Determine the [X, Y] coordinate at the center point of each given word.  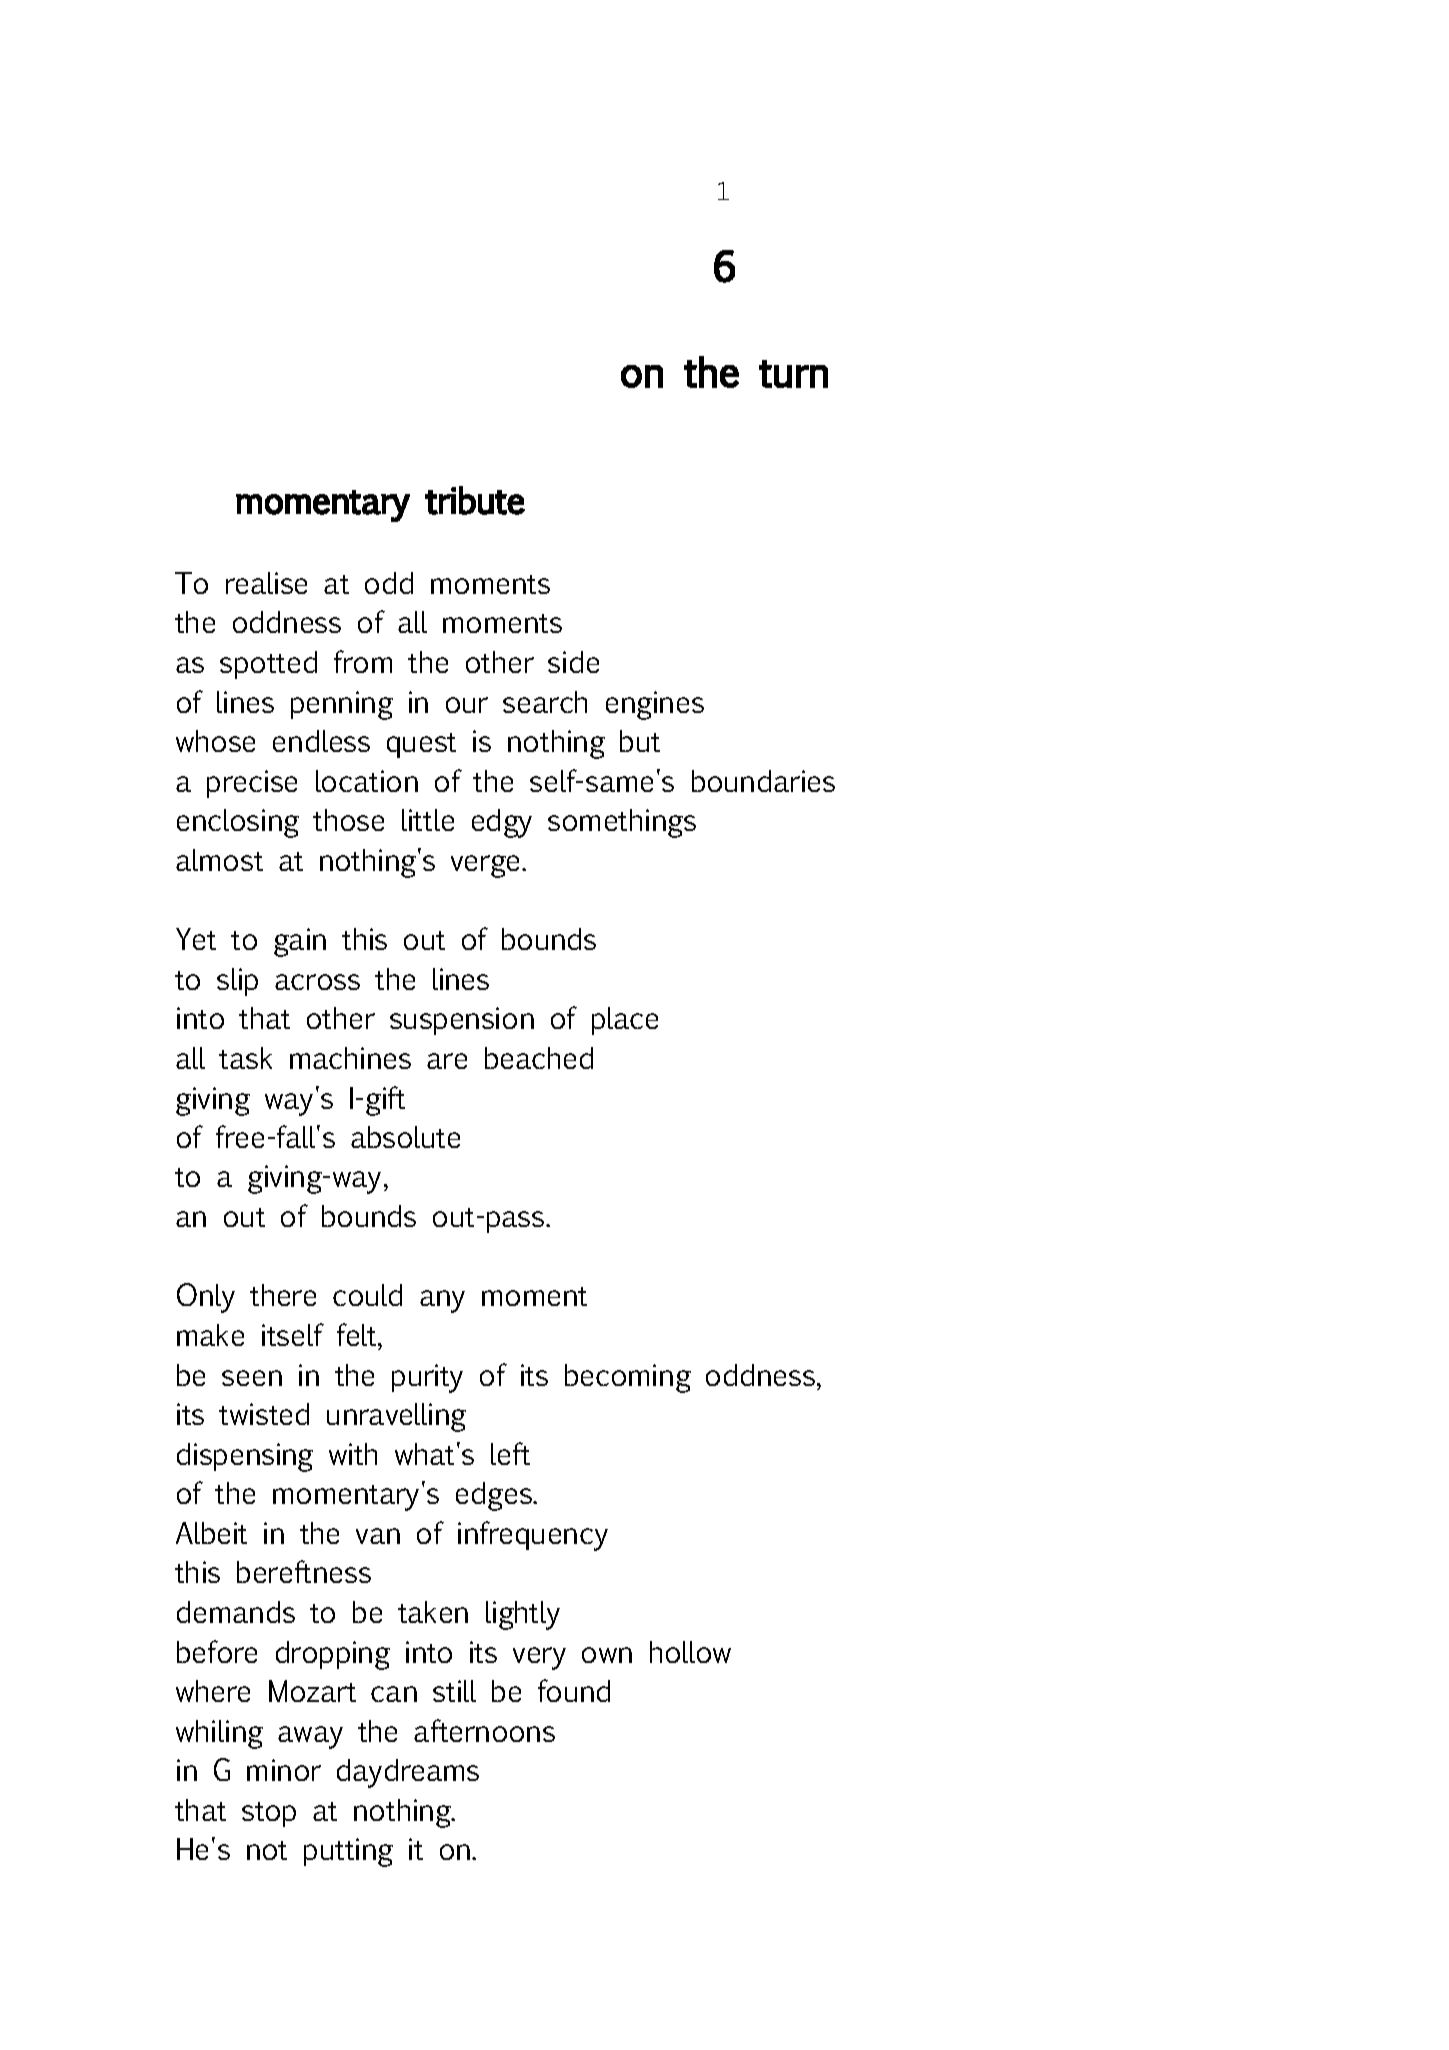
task [245, 1058]
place [625, 1021]
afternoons [484, 1730]
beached [539, 1058]
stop [269, 1814]
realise [266, 583]
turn [793, 374]
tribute [475, 500]
